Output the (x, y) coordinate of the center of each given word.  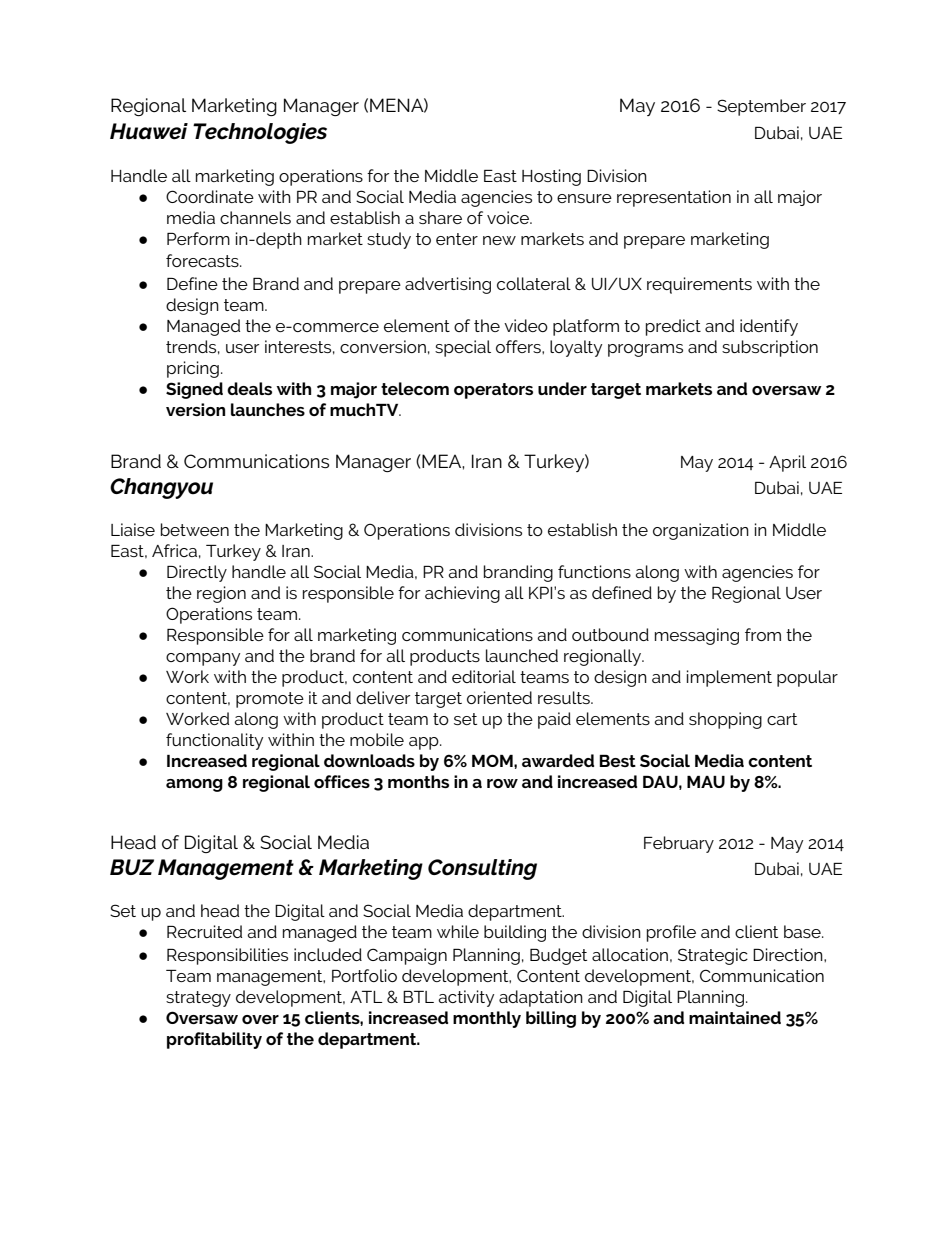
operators (493, 391)
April (787, 463)
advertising (448, 285)
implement (729, 678)
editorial (484, 676)
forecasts (203, 260)
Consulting (482, 869)
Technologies (260, 133)
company (203, 659)
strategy (198, 999)
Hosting (551, 177)
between (195, 529)
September (761, 107)
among (194, 785)
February (679, 844)
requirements (699, 285)
